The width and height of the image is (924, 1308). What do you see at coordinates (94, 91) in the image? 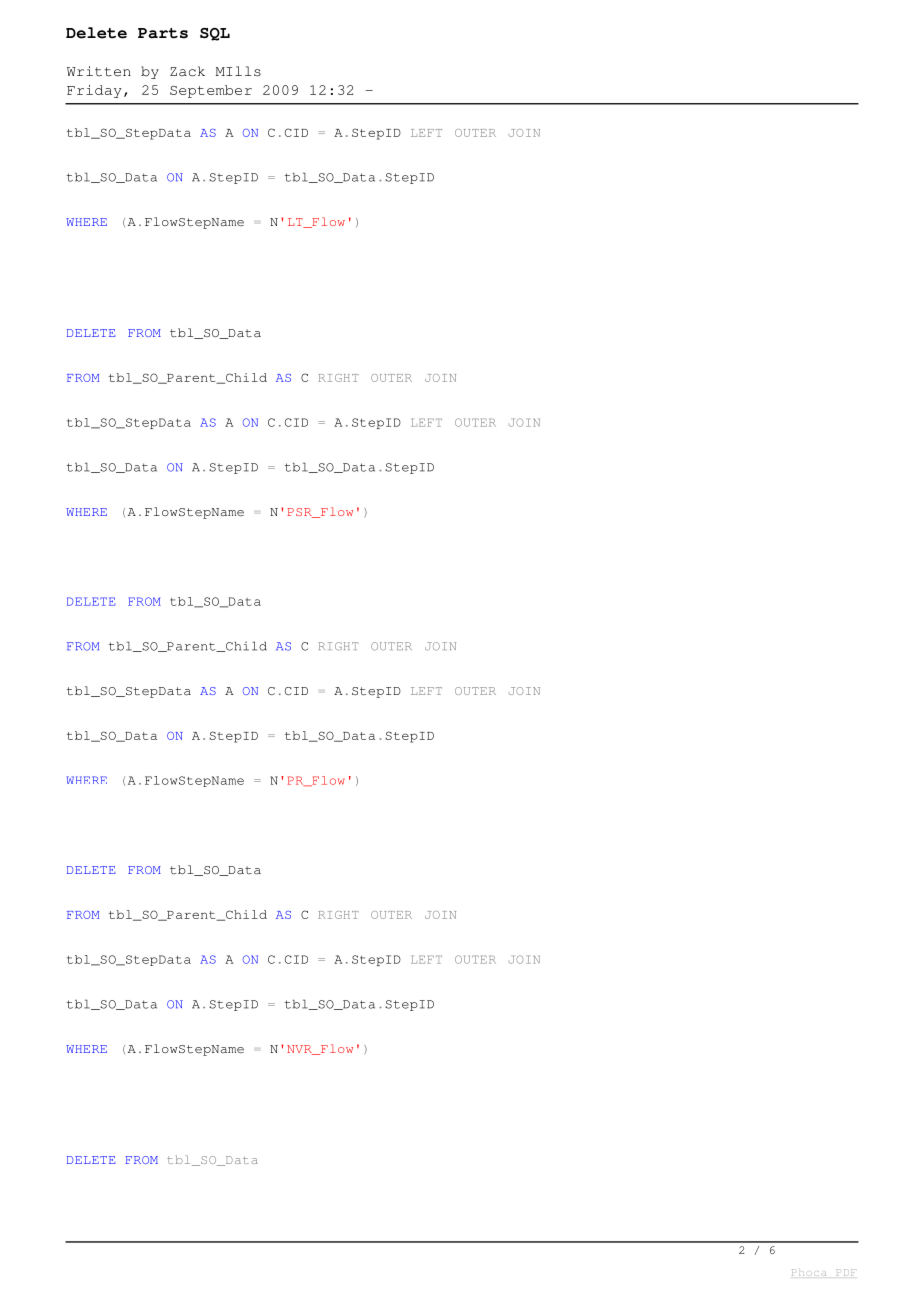
I see `Friday` at bounding box center [94, 91].
